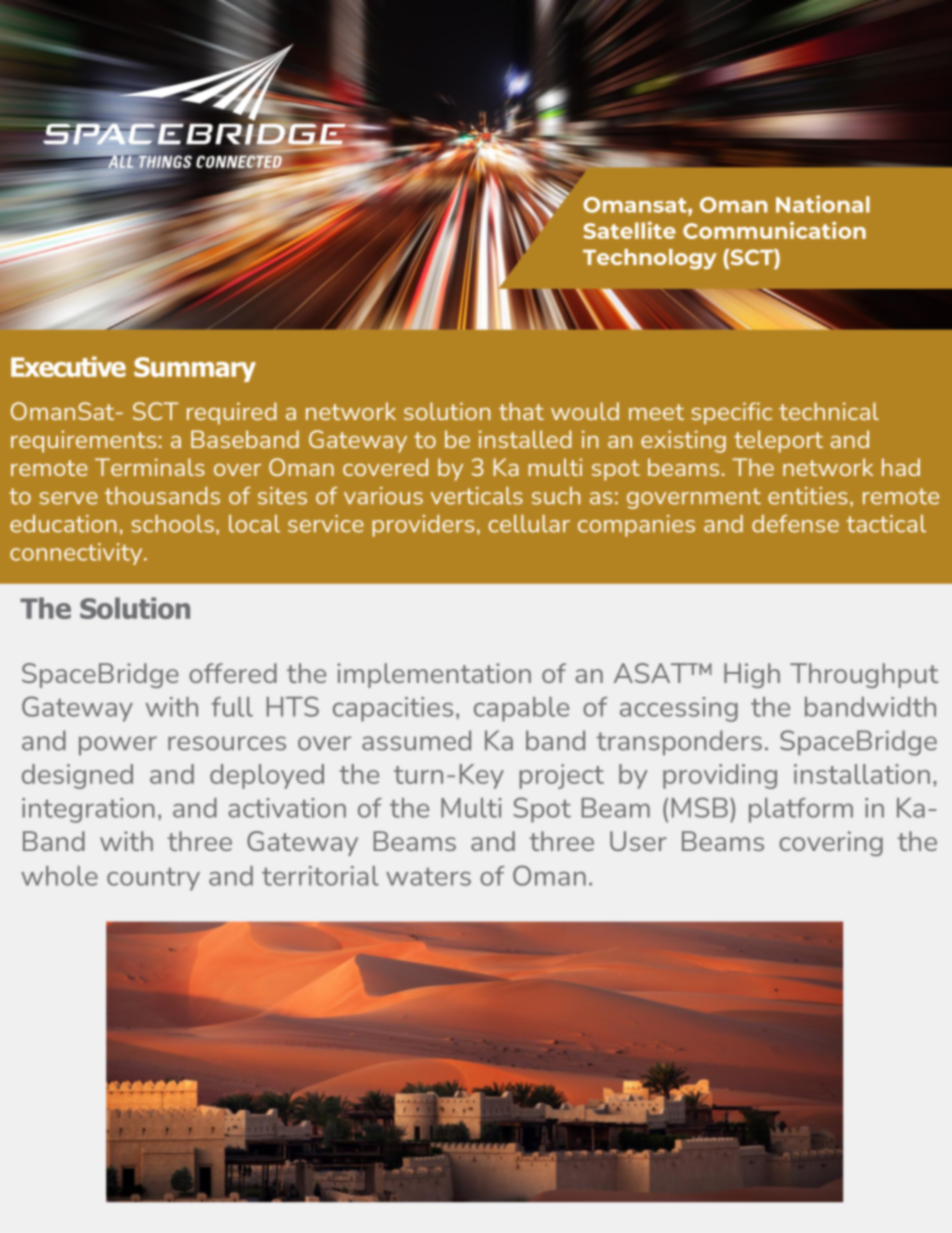 Image resolution: width=952 pixels, height=1233 pixels. Describe the element at coordinates (774, 230) in the image. I see `Communication` at that location.
